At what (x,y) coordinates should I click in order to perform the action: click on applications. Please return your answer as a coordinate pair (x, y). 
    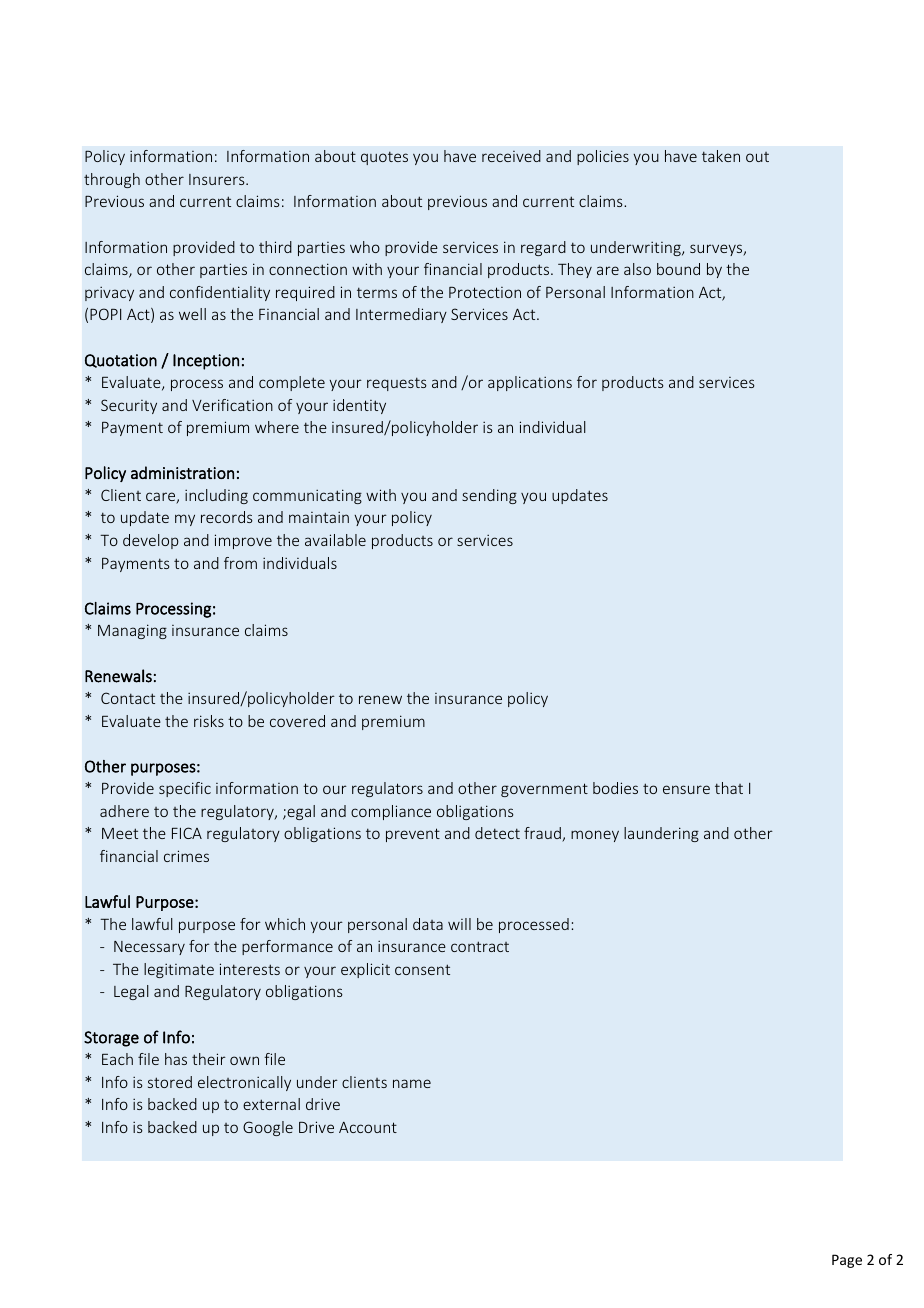
    Looking at the image, I should click on (530, 383).
